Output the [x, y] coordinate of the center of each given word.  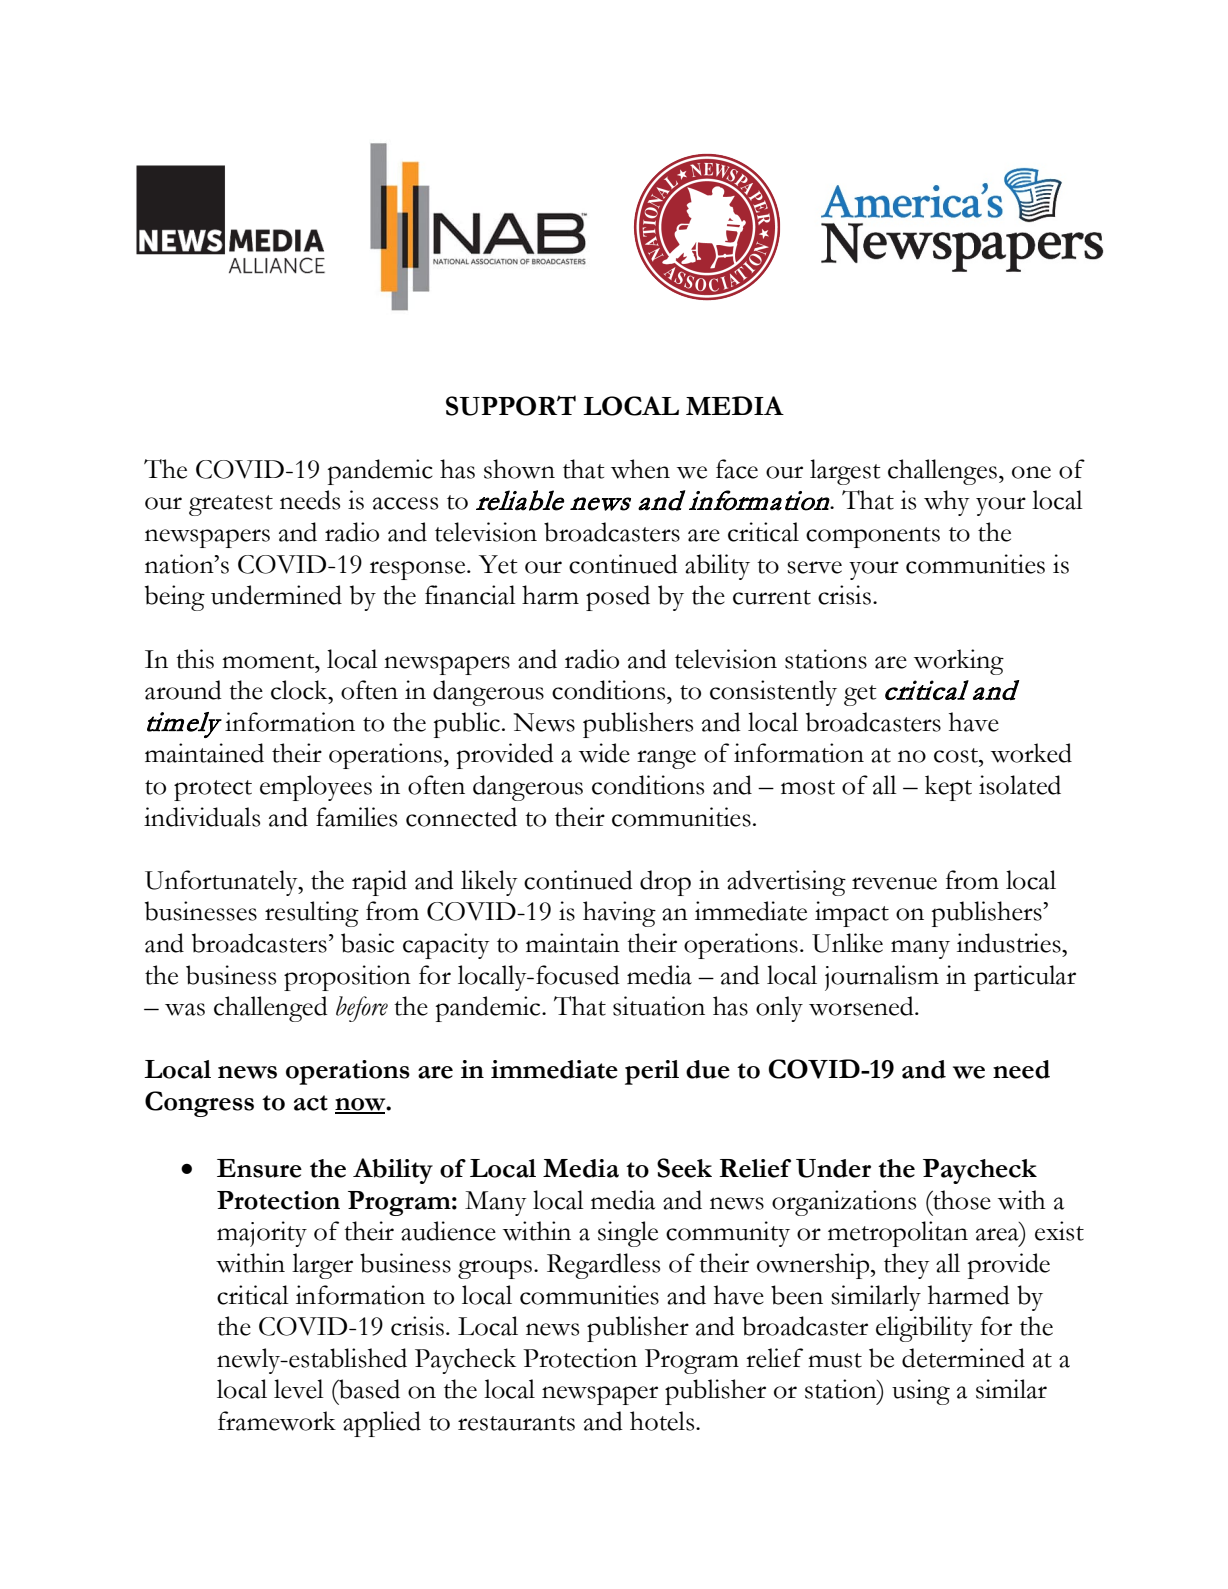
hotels [663, 1421]
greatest [231, 505]
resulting [312, 914]
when [640, 469]
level [299, 1389]
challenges [942, 472]
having [619, 914]
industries [1010, 943]
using [921, 1392]
